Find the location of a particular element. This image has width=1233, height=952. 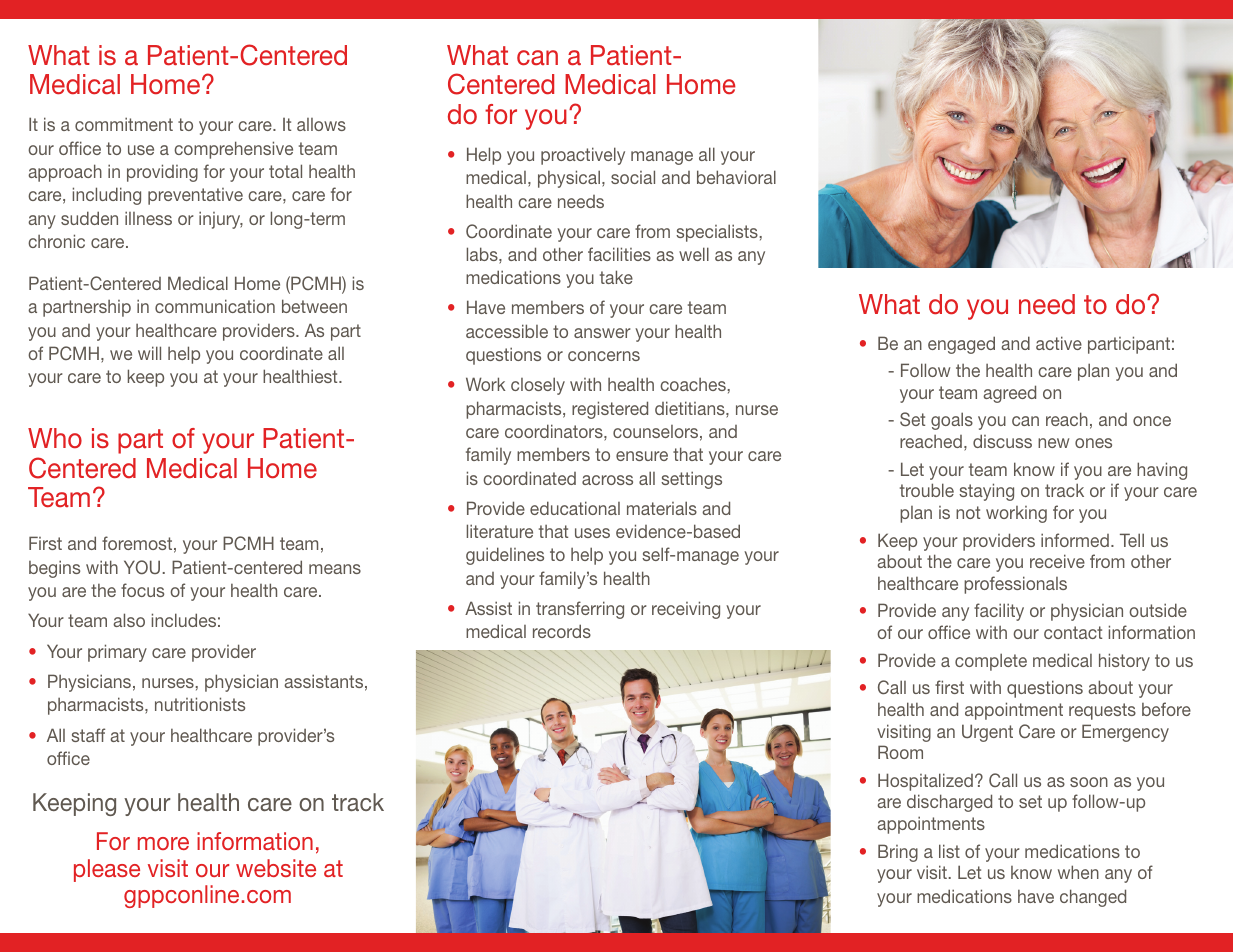

please is located at coordinates (107, 870).
